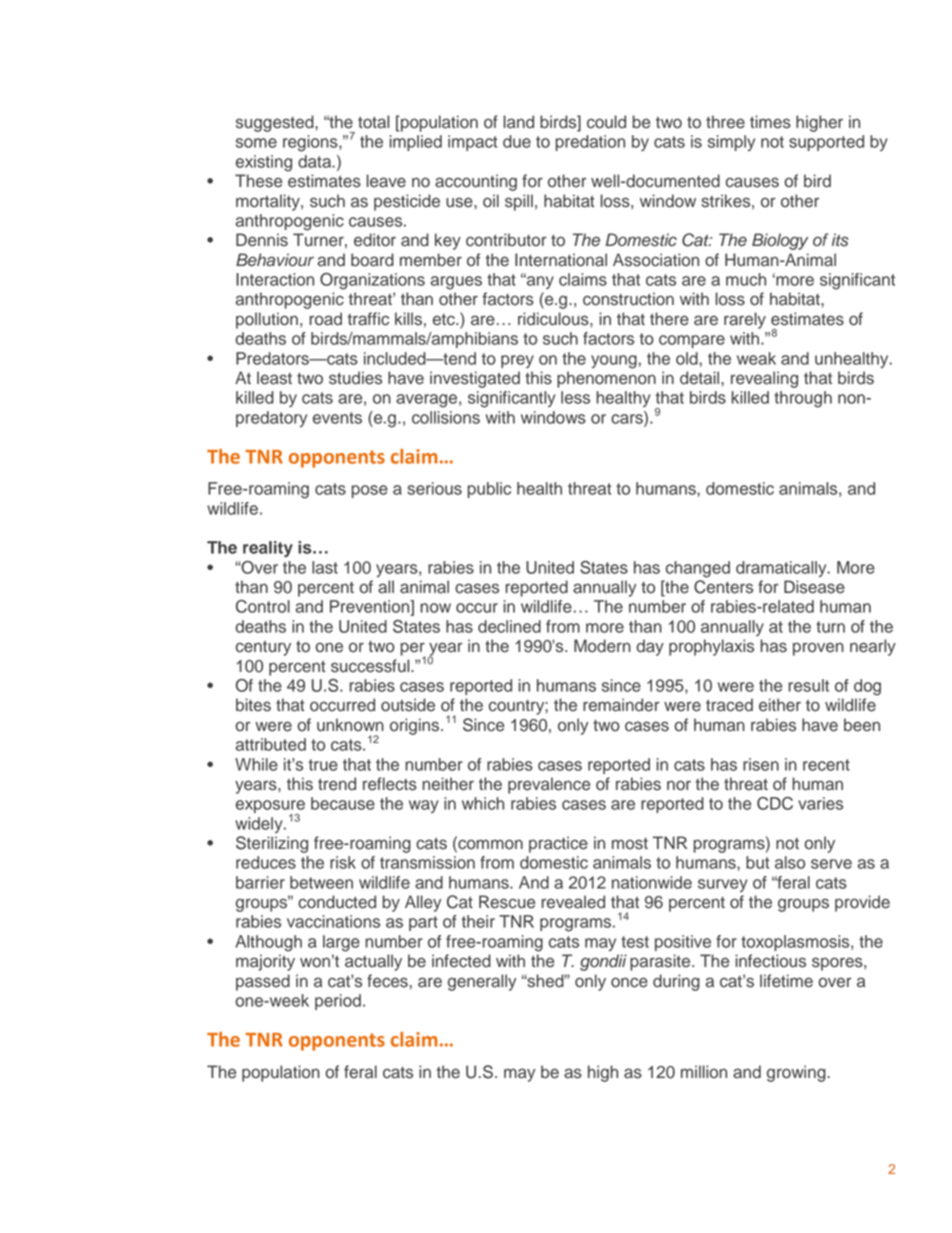 Image resolution: width=952 pixels, height=1233 pixels. Describe the element at coordinates (814, 587) in the screenshot. I see `Disease` at that location.
